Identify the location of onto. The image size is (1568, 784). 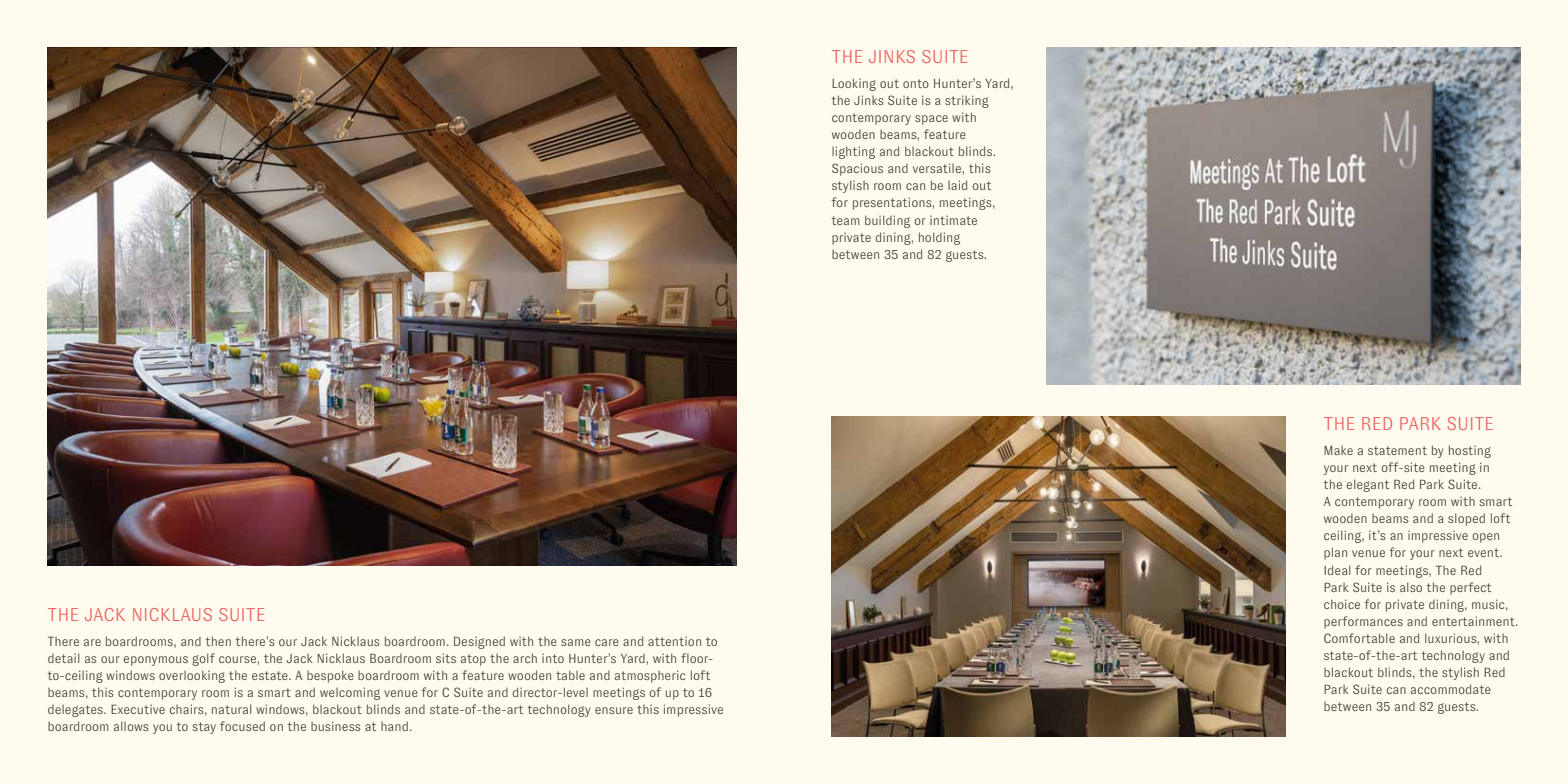
(916, 83).
